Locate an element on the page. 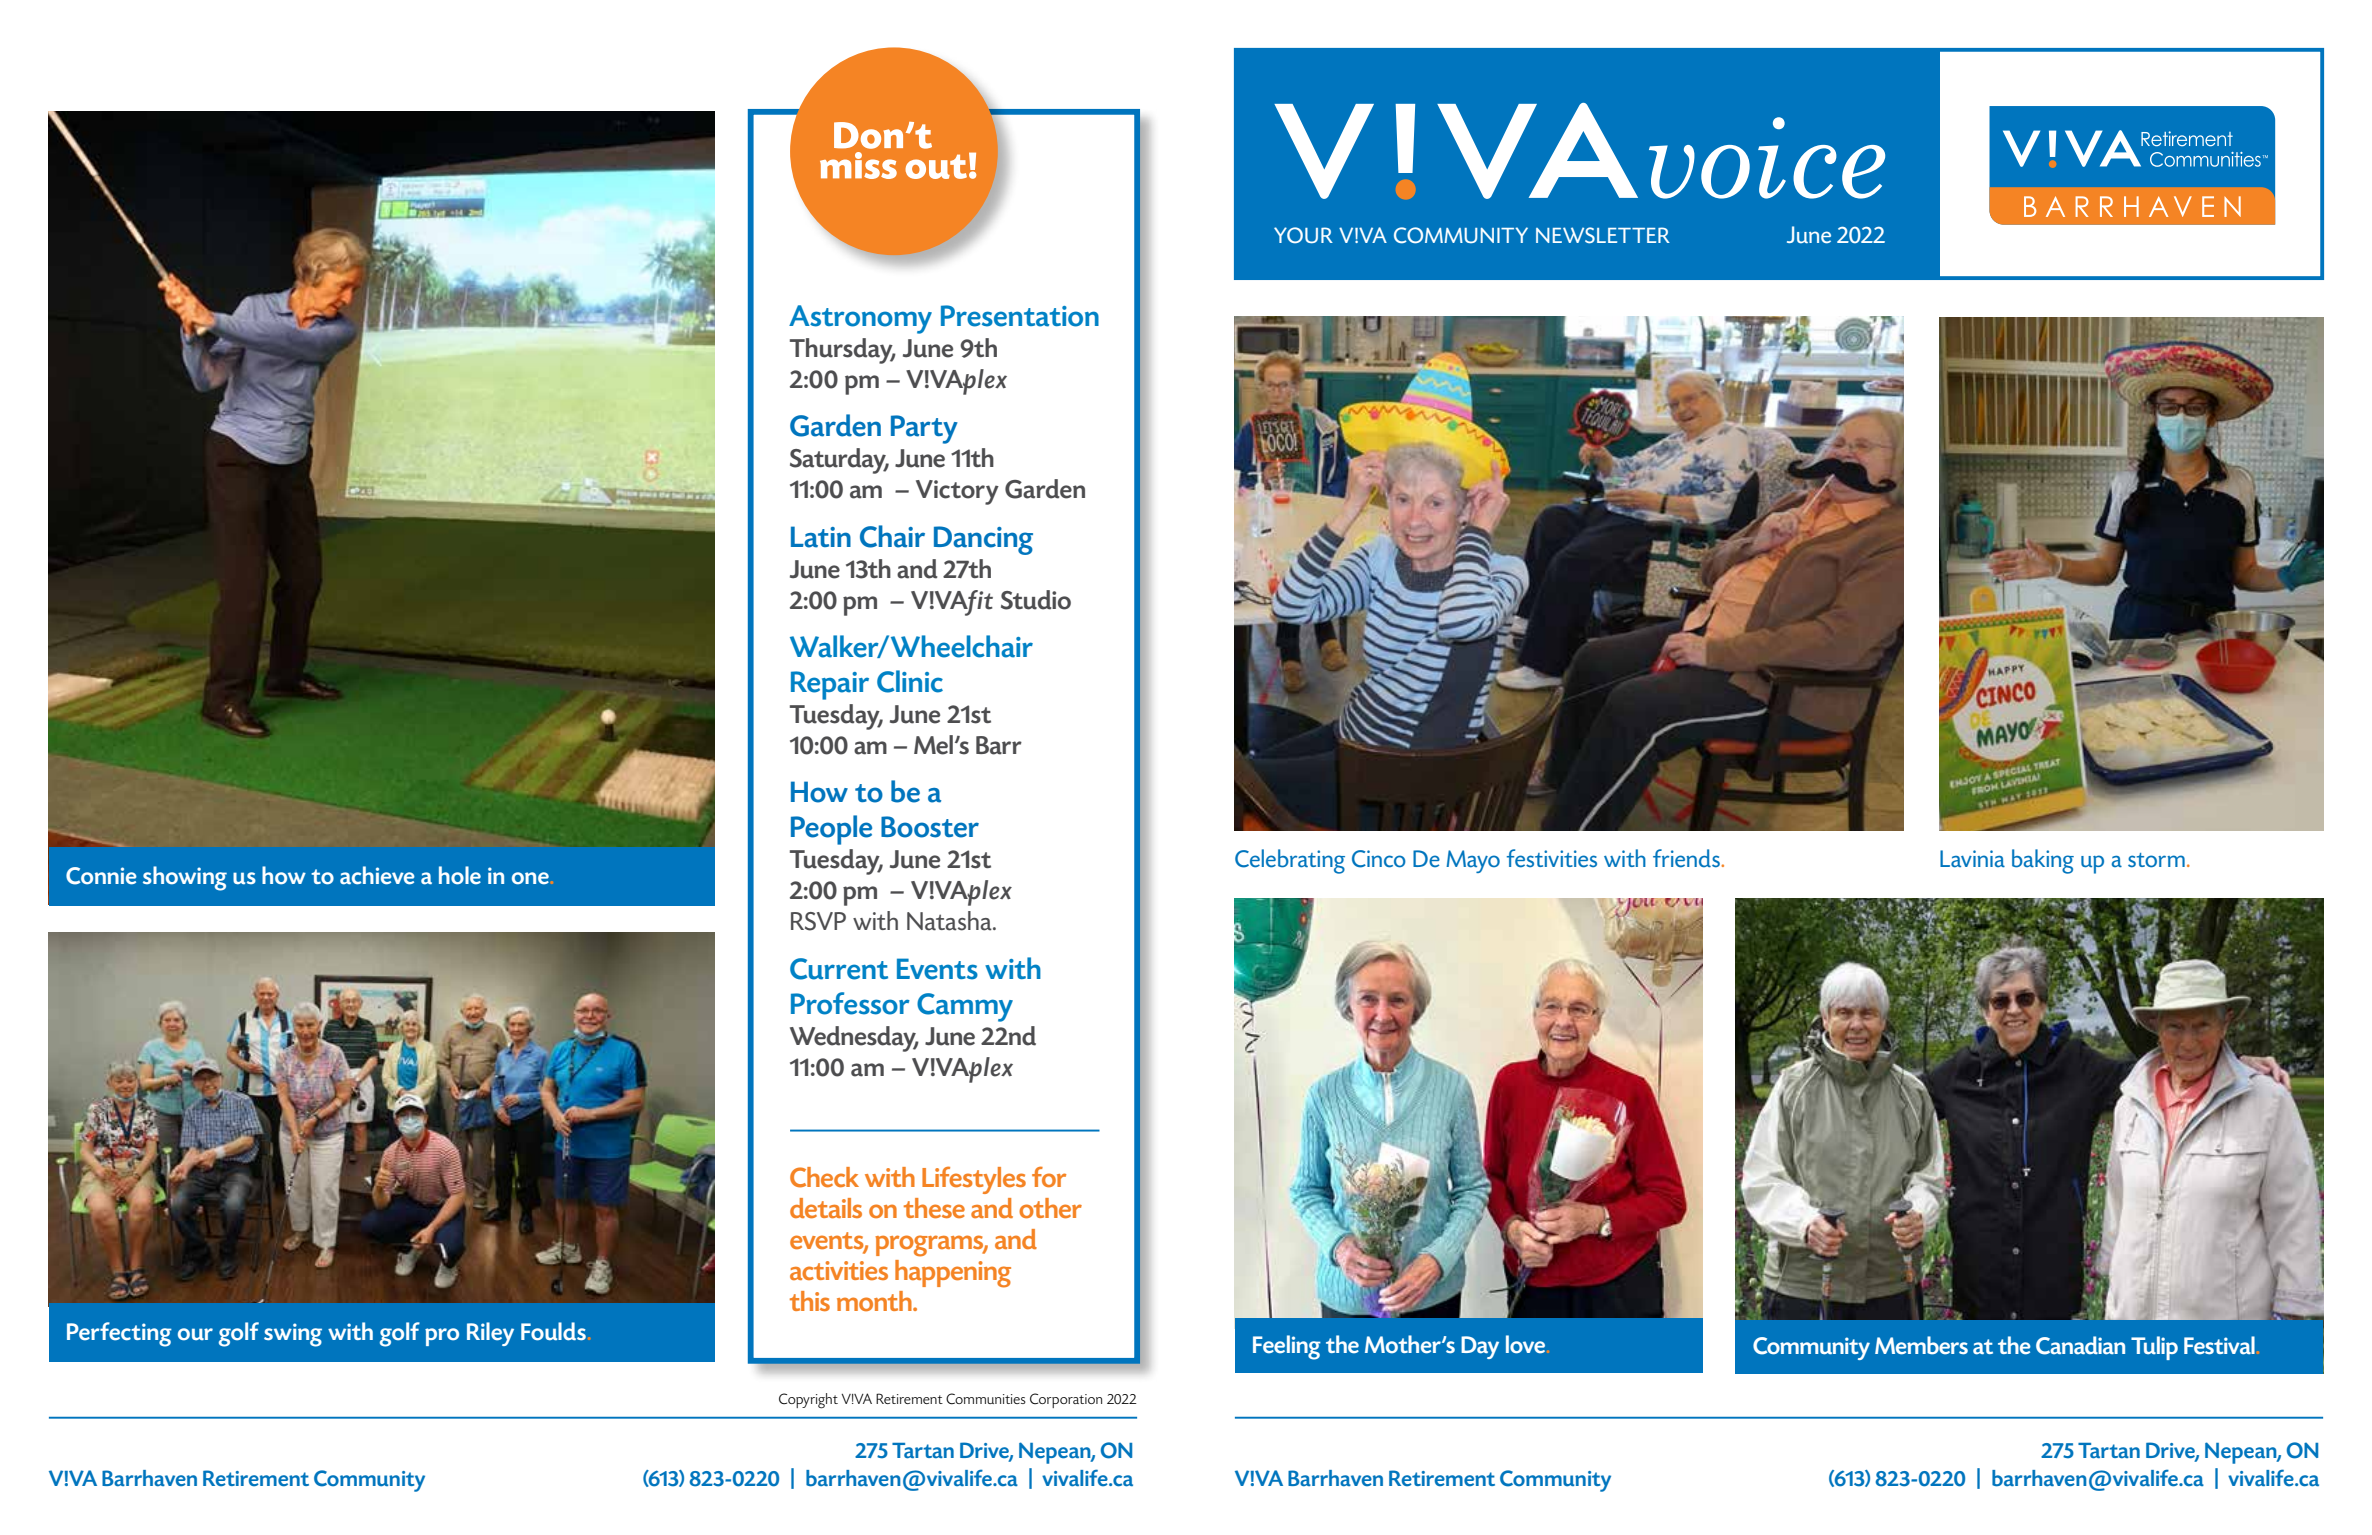 Image resolution: width=2372 pixels, height=1535 pixels. Repair is located at coordinates (830, 685).
